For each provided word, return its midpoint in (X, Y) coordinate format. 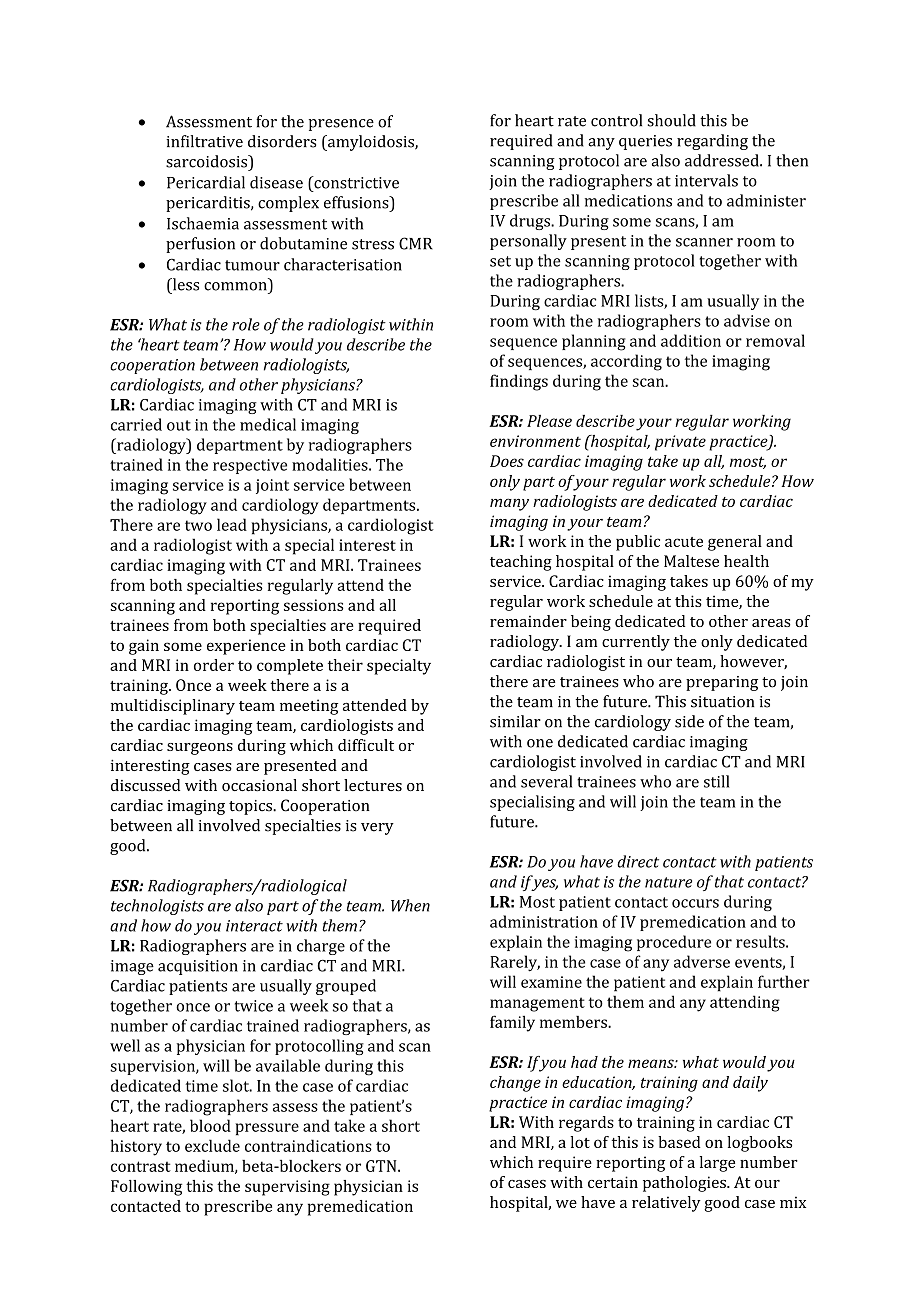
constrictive (355, 182)
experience (246, 647)
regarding (712, 142)
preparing (722, 683)
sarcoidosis (208, 161)
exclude (212, 1145)
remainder (528, 621)
